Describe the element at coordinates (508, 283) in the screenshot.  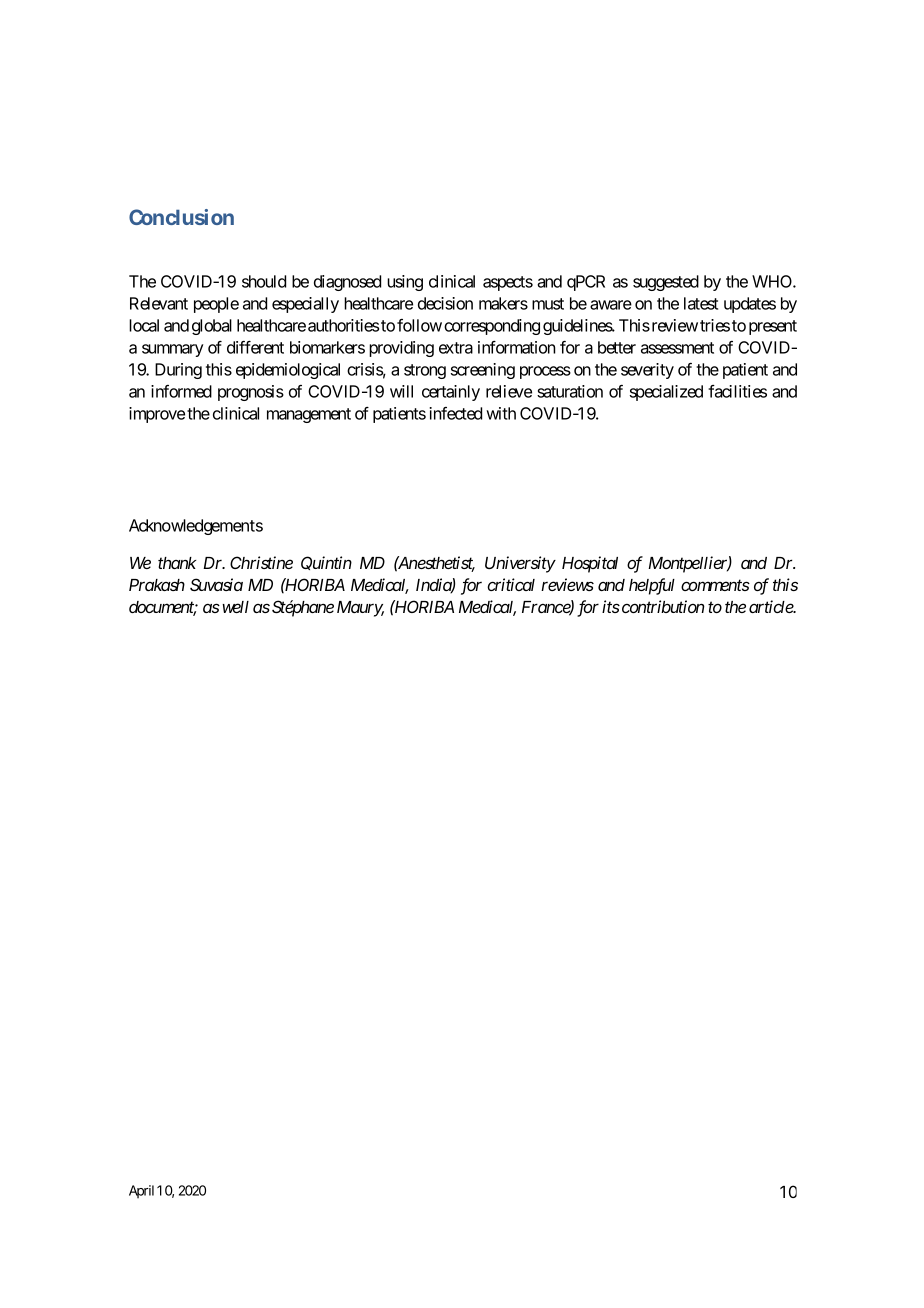
I see `aspects` at that location.
